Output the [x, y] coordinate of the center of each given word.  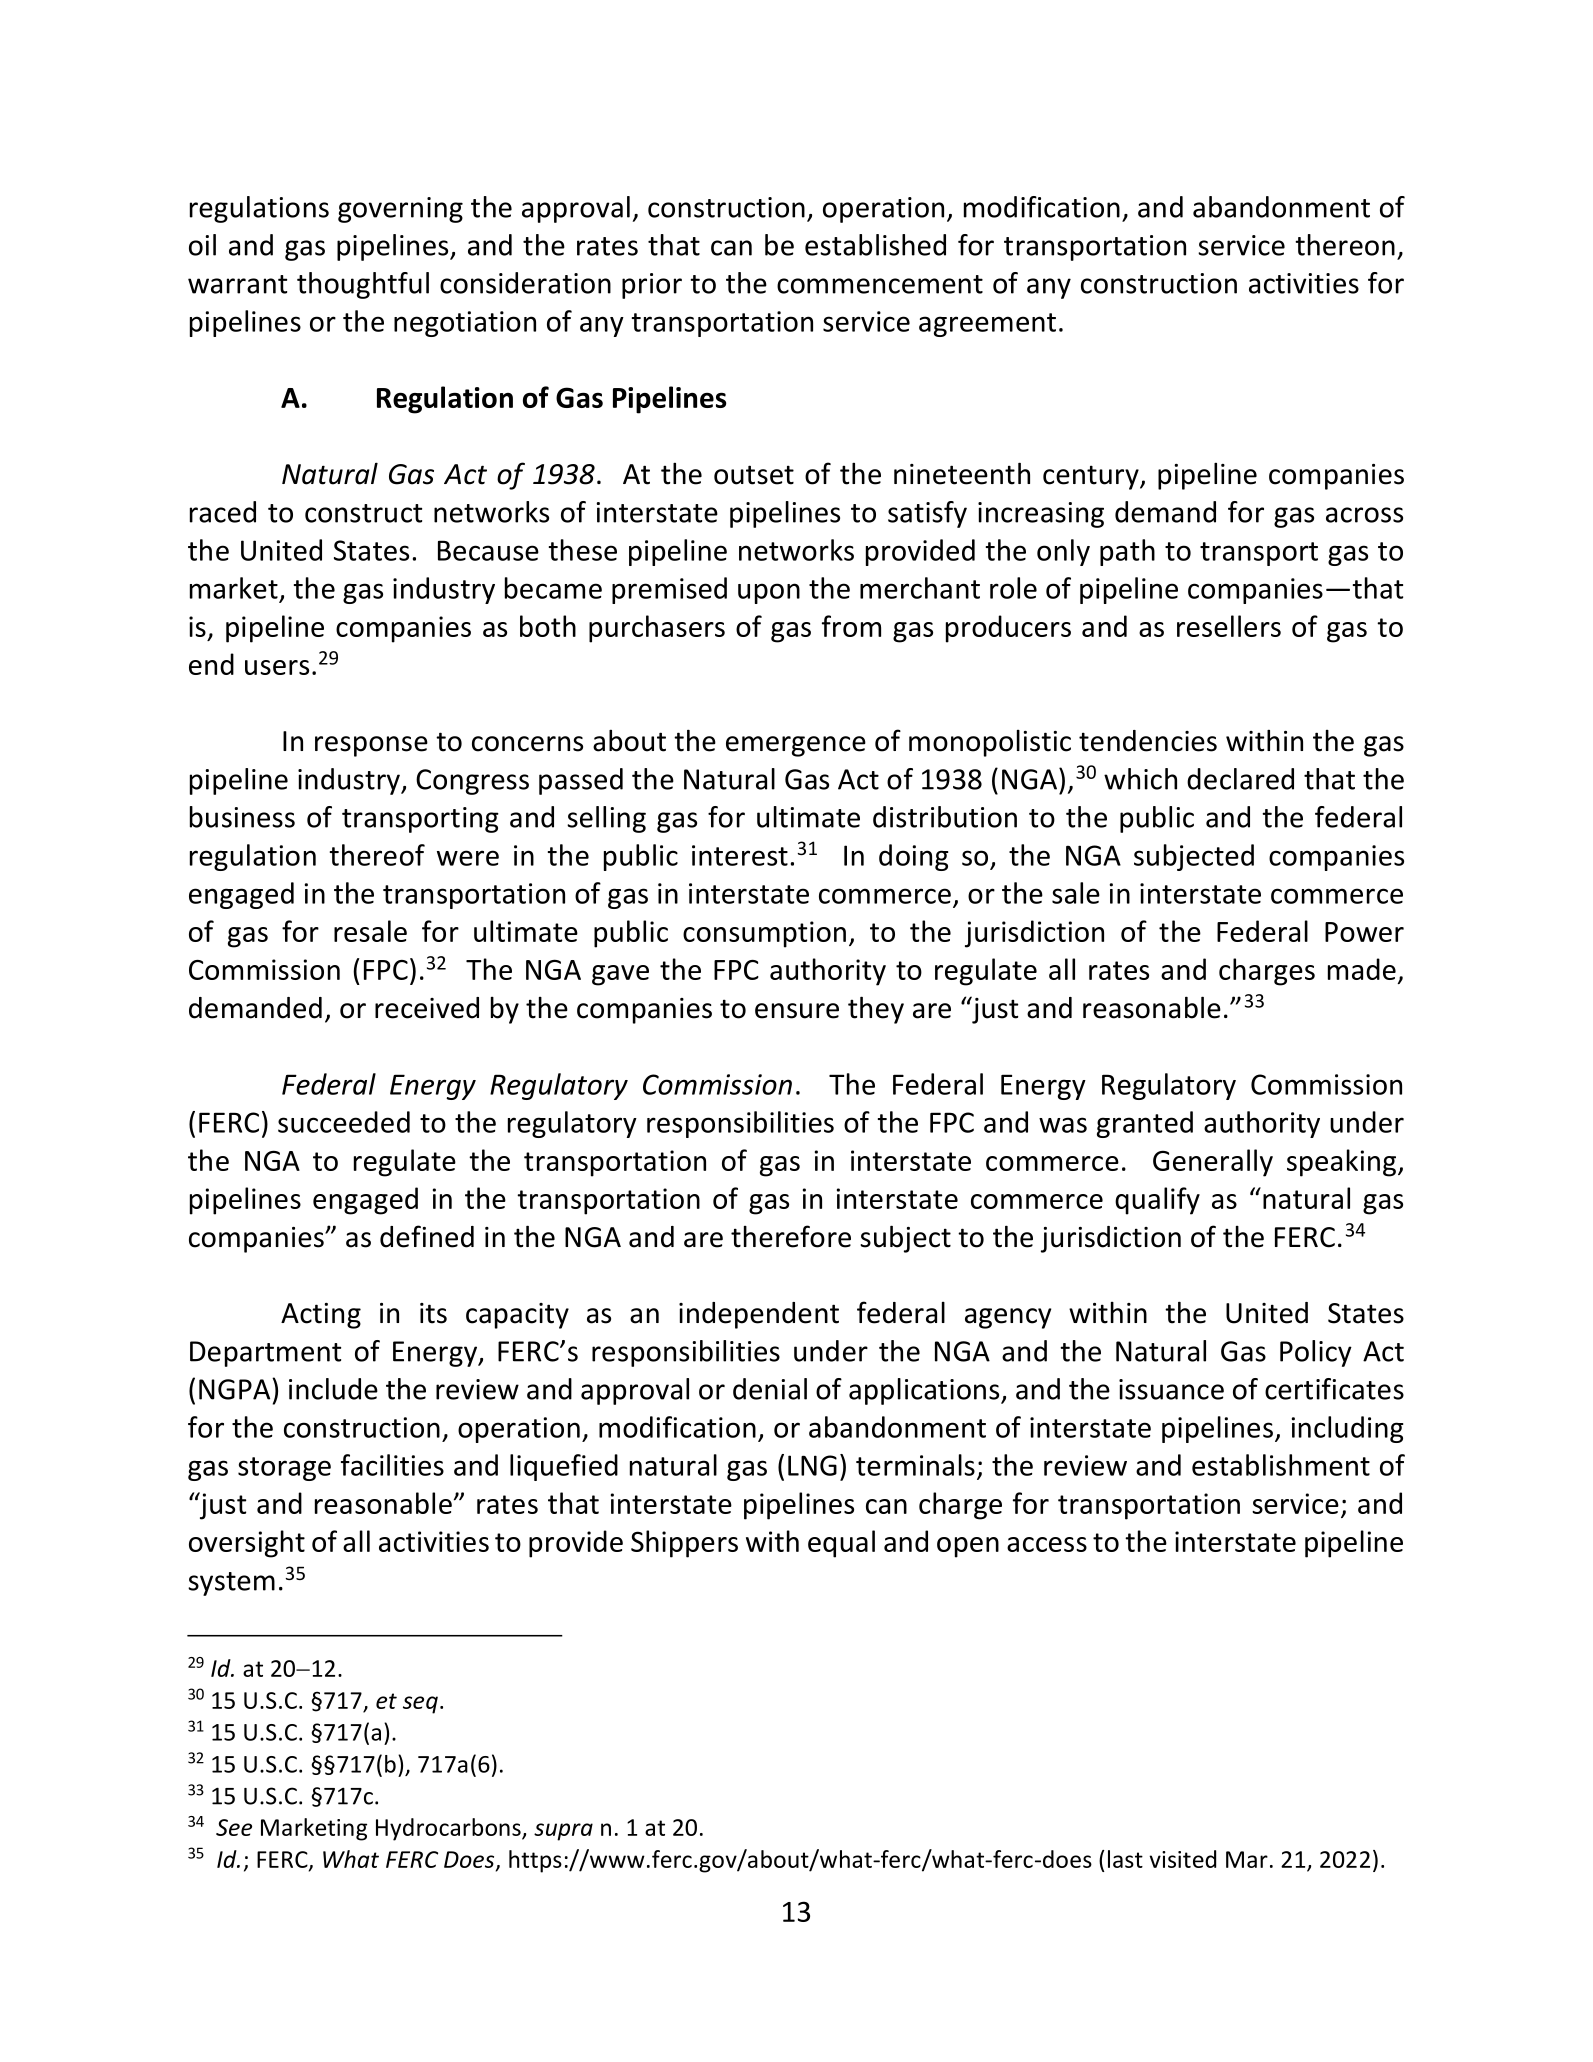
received [427, 1008]
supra [563, 1832]
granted [1145, 1124]
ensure [797, 1011]
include [333, 1389]
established [875, 245]
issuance [1171, 1389]
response [371, 746]
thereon [1345, 245]
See [234, 1827]
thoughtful [363, 285]
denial [770, 1389]
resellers [1229, 626]
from [851, 626]
